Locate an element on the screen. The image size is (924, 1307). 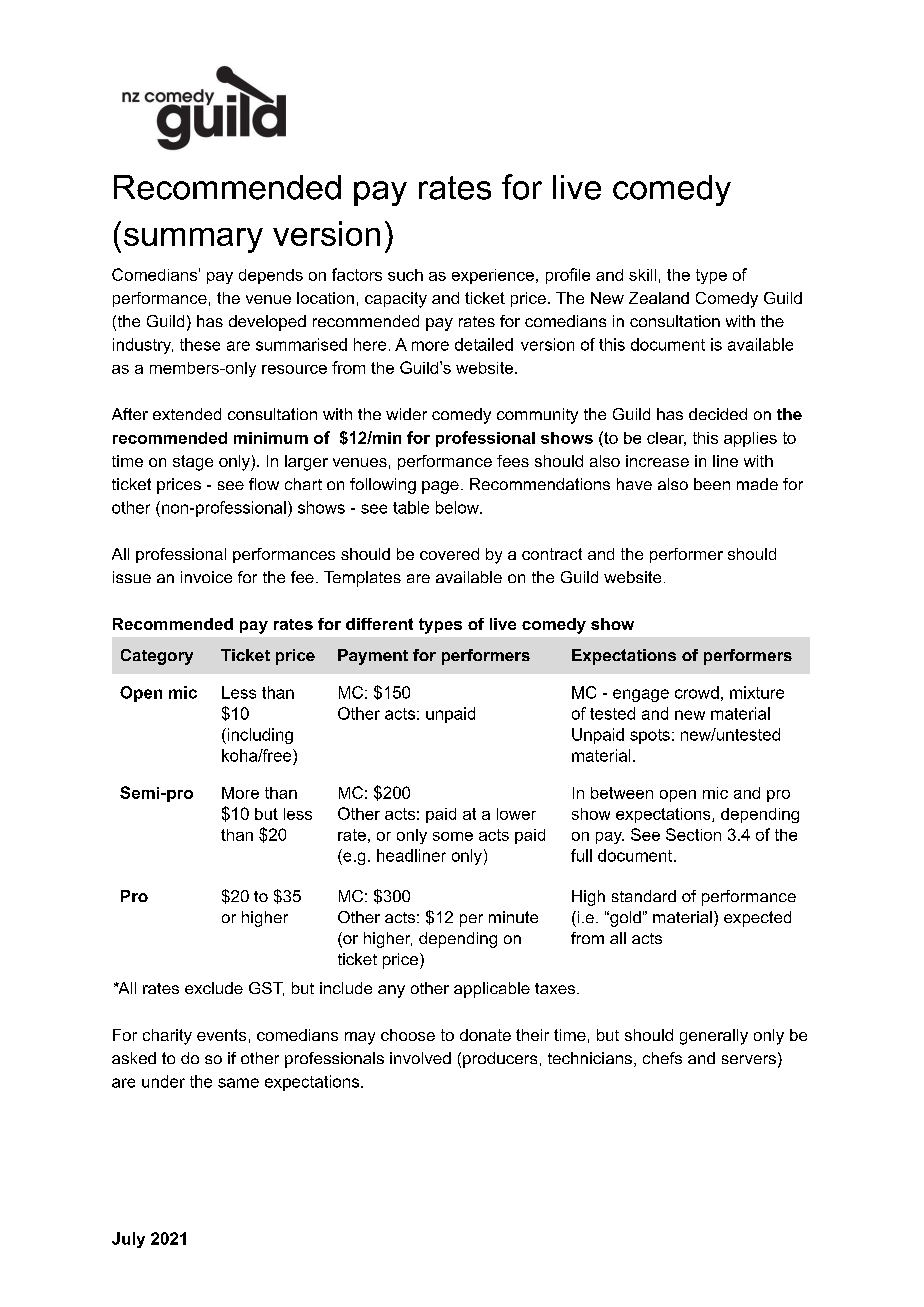
summary is located at coordinates (193, 240).
